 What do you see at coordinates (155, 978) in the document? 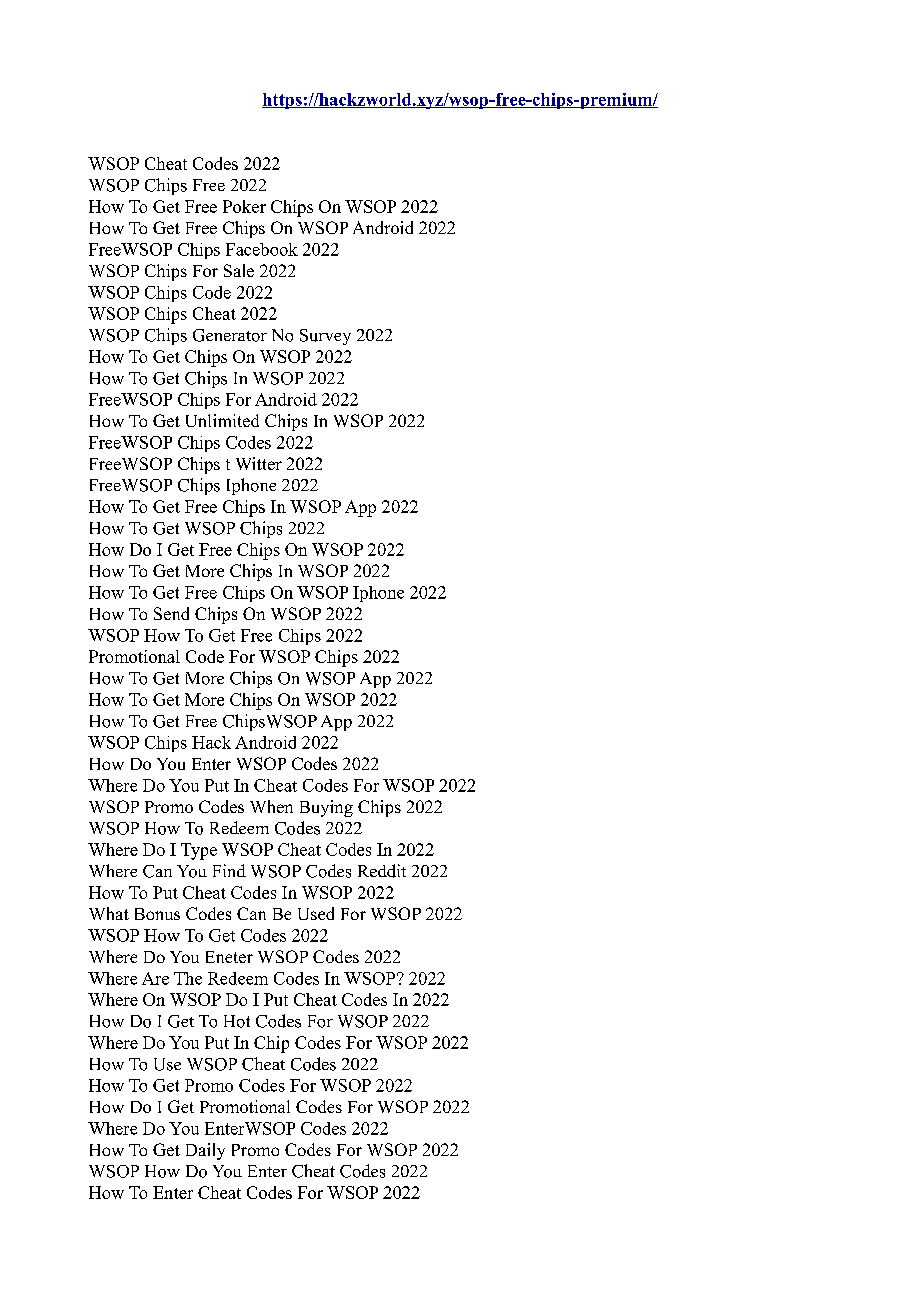
I see `Are` at bounding box center [155, 978].
